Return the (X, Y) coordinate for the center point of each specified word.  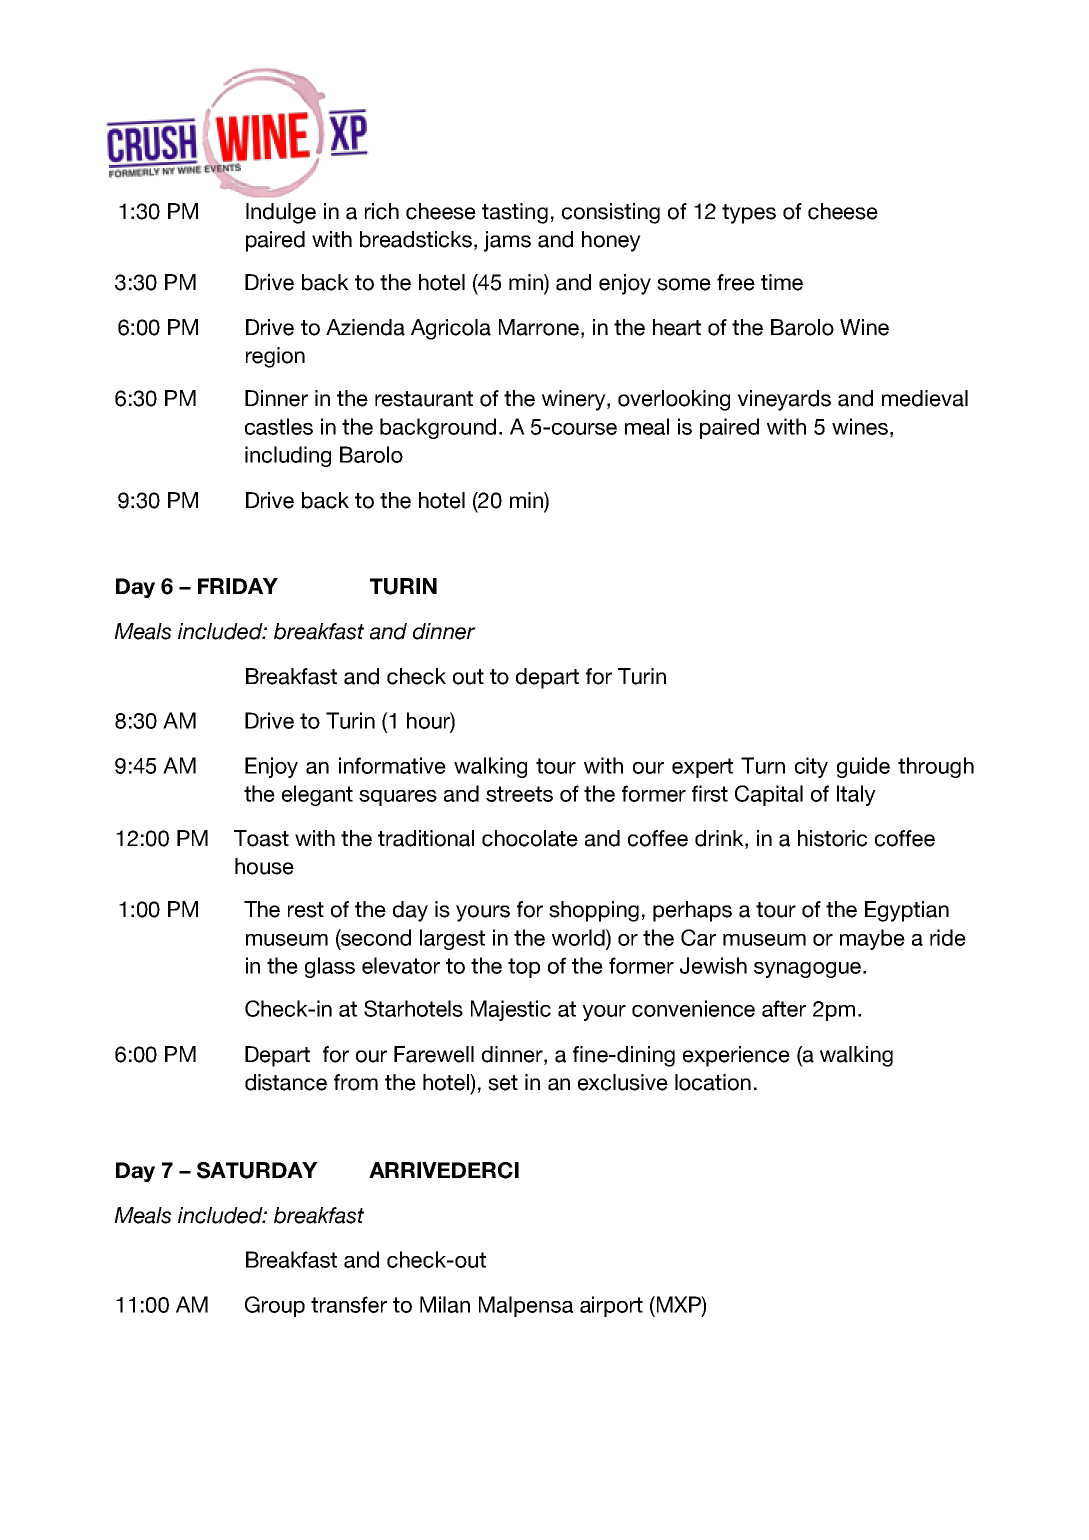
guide (863, 767)
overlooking (674, 400)
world (579, 937)
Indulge (281, 213)
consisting (611, 213)
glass (330, 967)
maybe (872, 939)
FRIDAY (238, 586)
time (782, 282)
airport (611, 1306)
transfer (349, 1304)
